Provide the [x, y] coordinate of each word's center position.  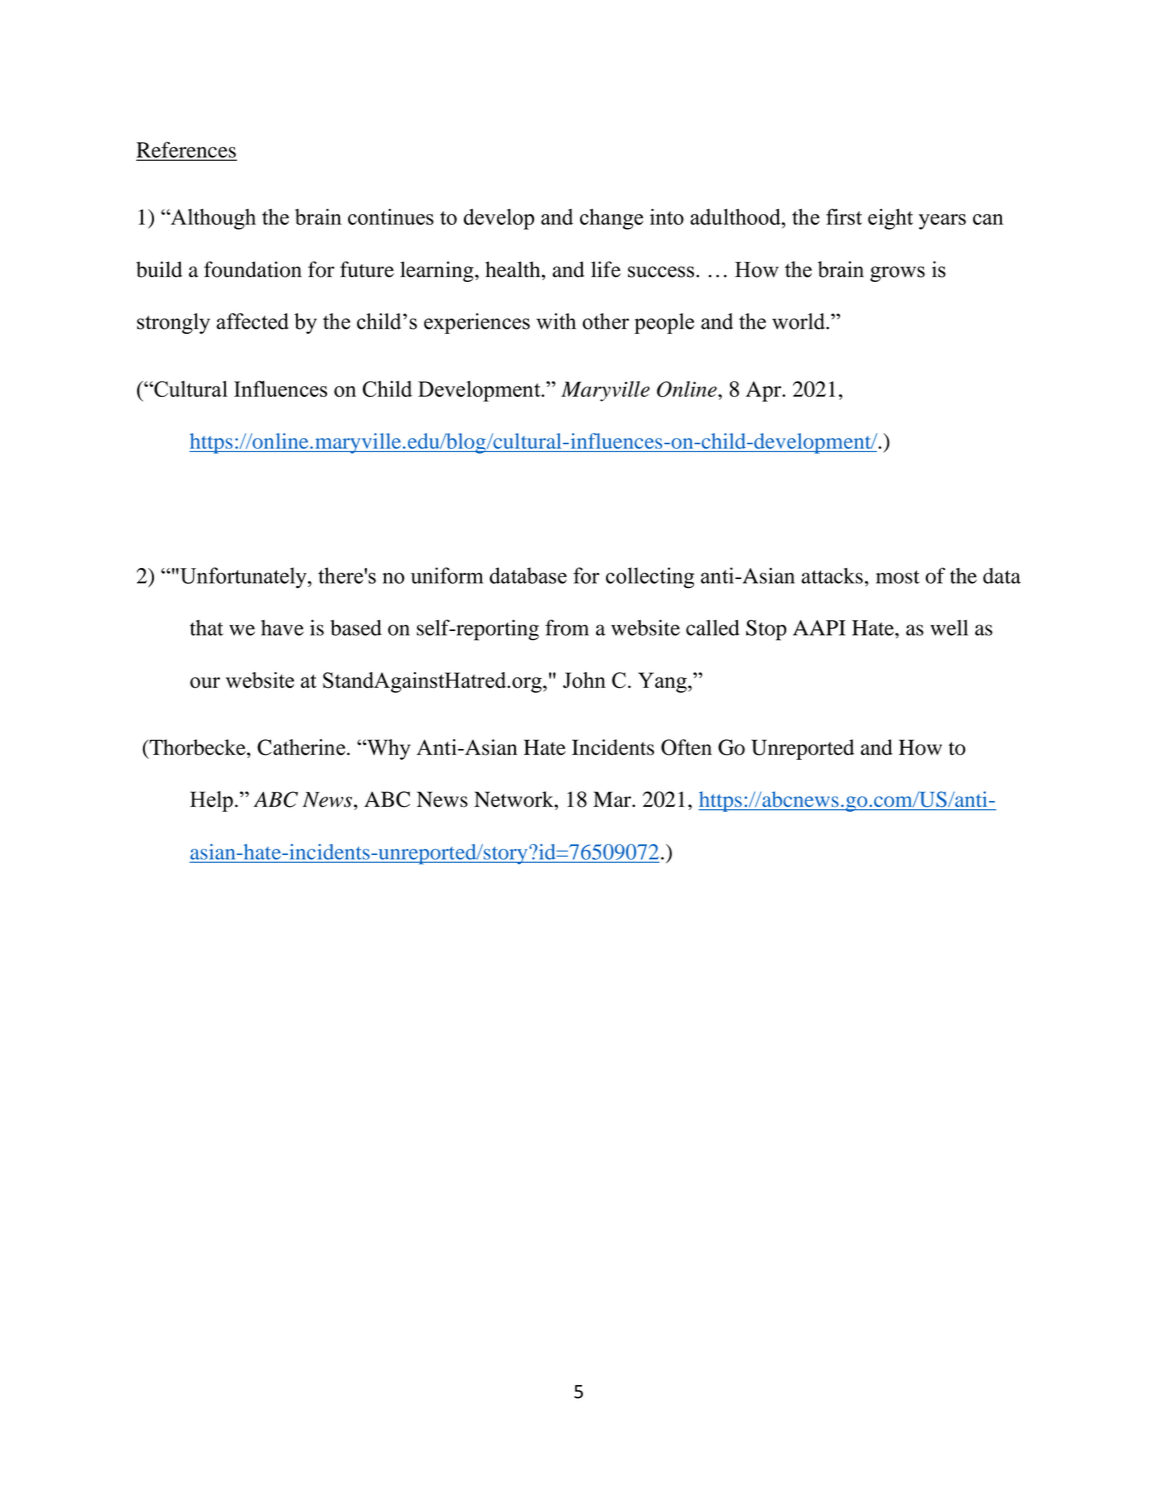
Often [686, 747]
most [898, 577]
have [282, 628]
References [186, 151]
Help [211, 801]
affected [253, 321]
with [556, 321]
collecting [650, 578]
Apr [765, 391]
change [611, 219]
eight [890, 219]
